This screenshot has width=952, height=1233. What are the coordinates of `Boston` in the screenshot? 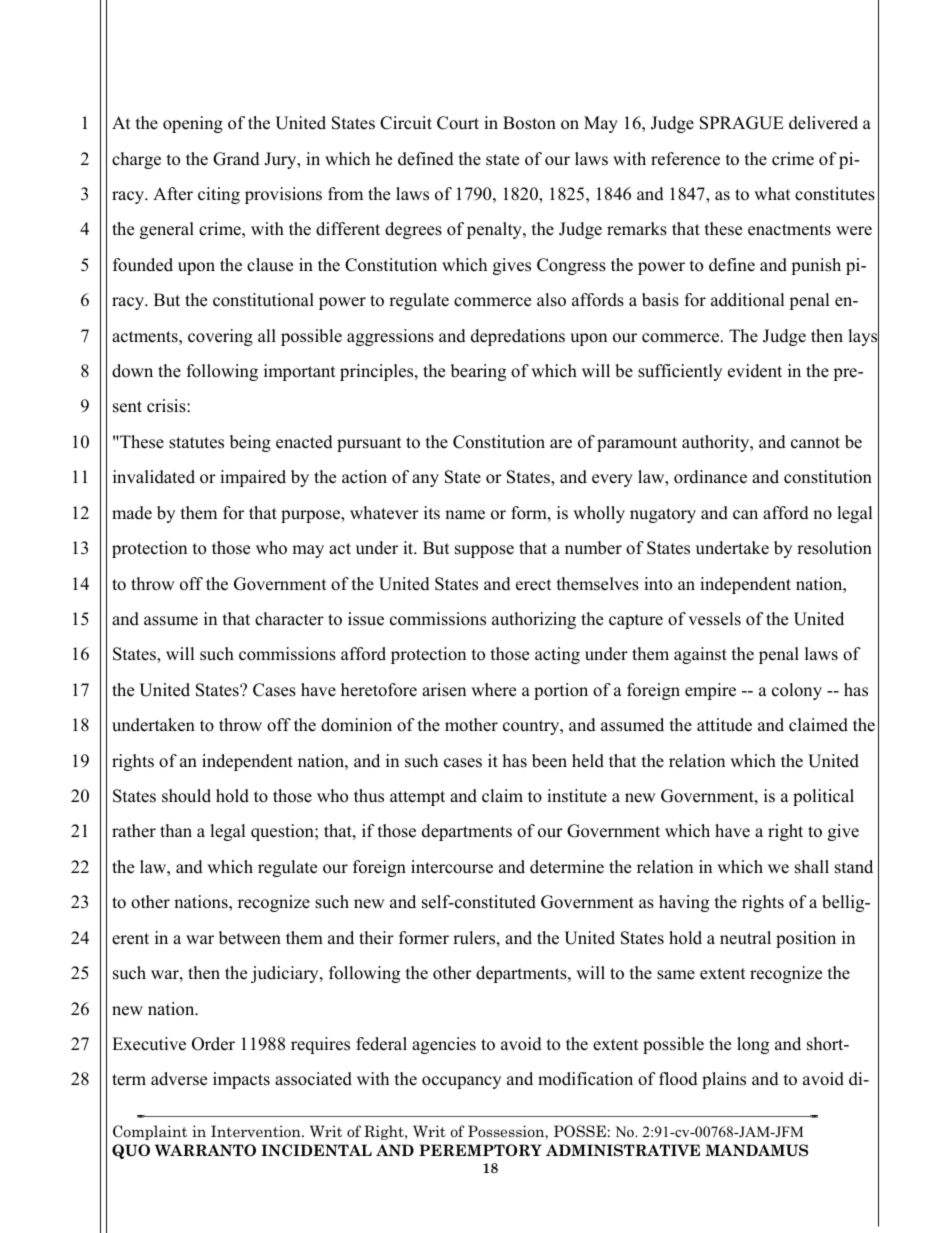 It's located at (529, 123).
